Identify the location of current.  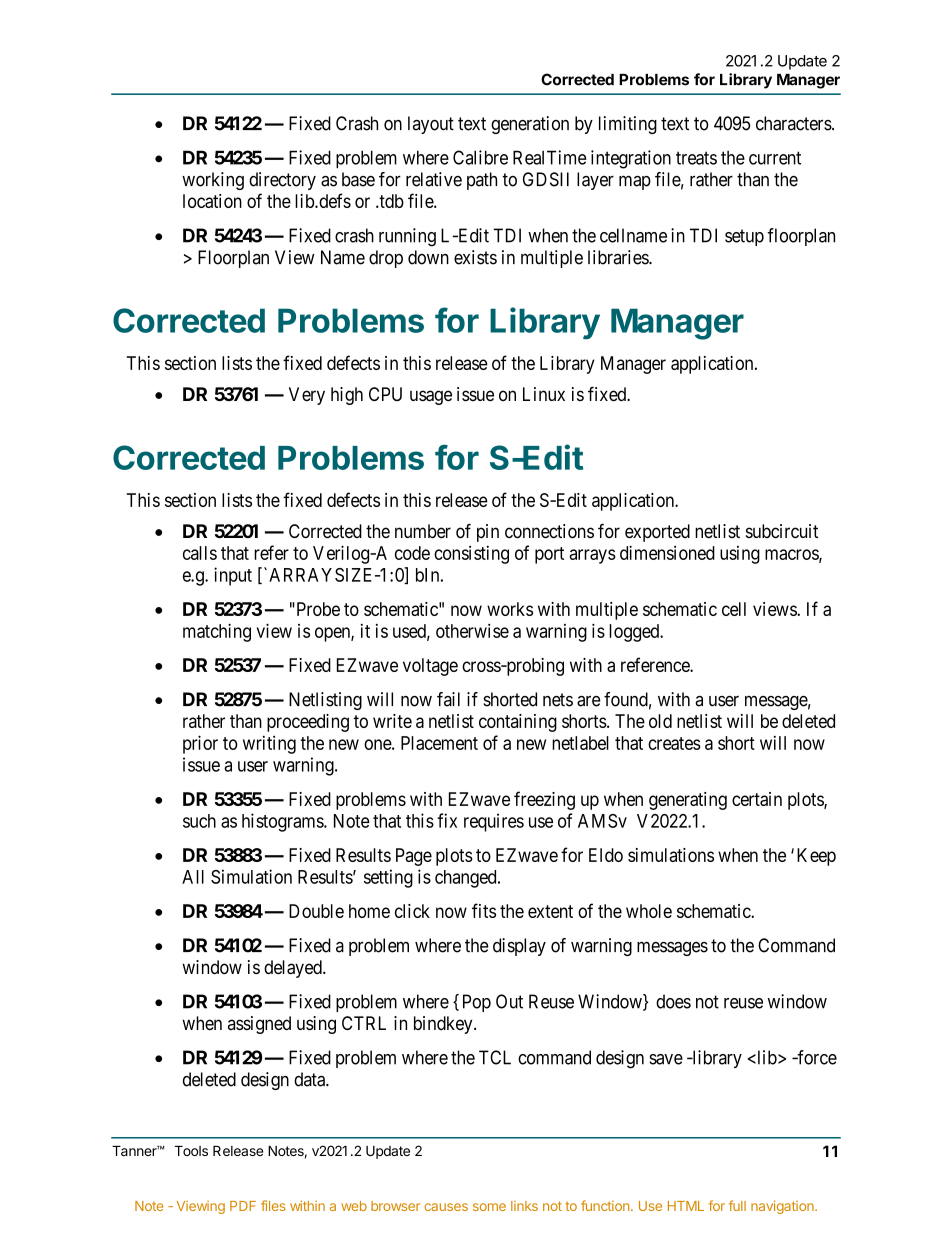
(775, 158).
